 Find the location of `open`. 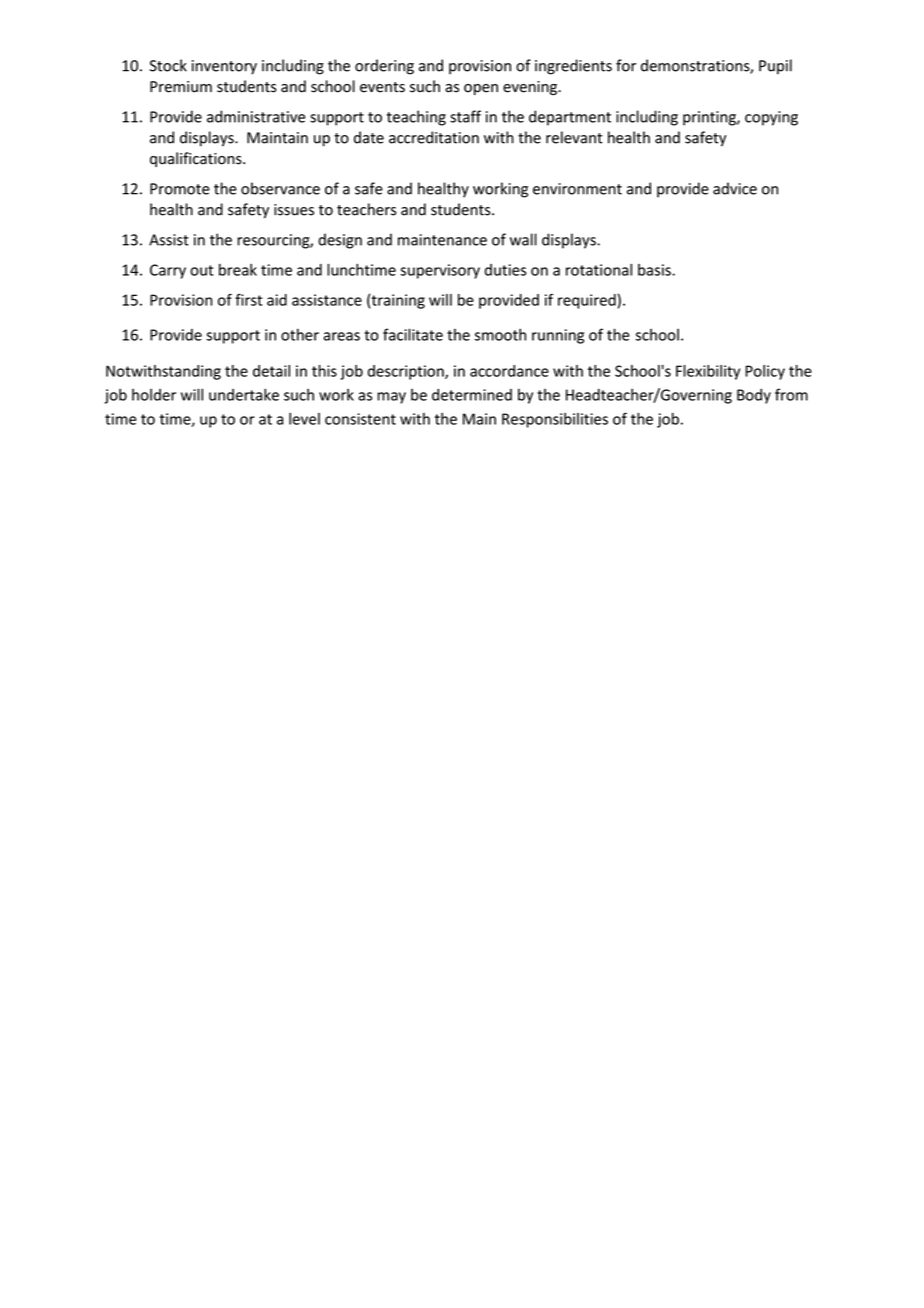

open is located at coordinates (481, 89).
